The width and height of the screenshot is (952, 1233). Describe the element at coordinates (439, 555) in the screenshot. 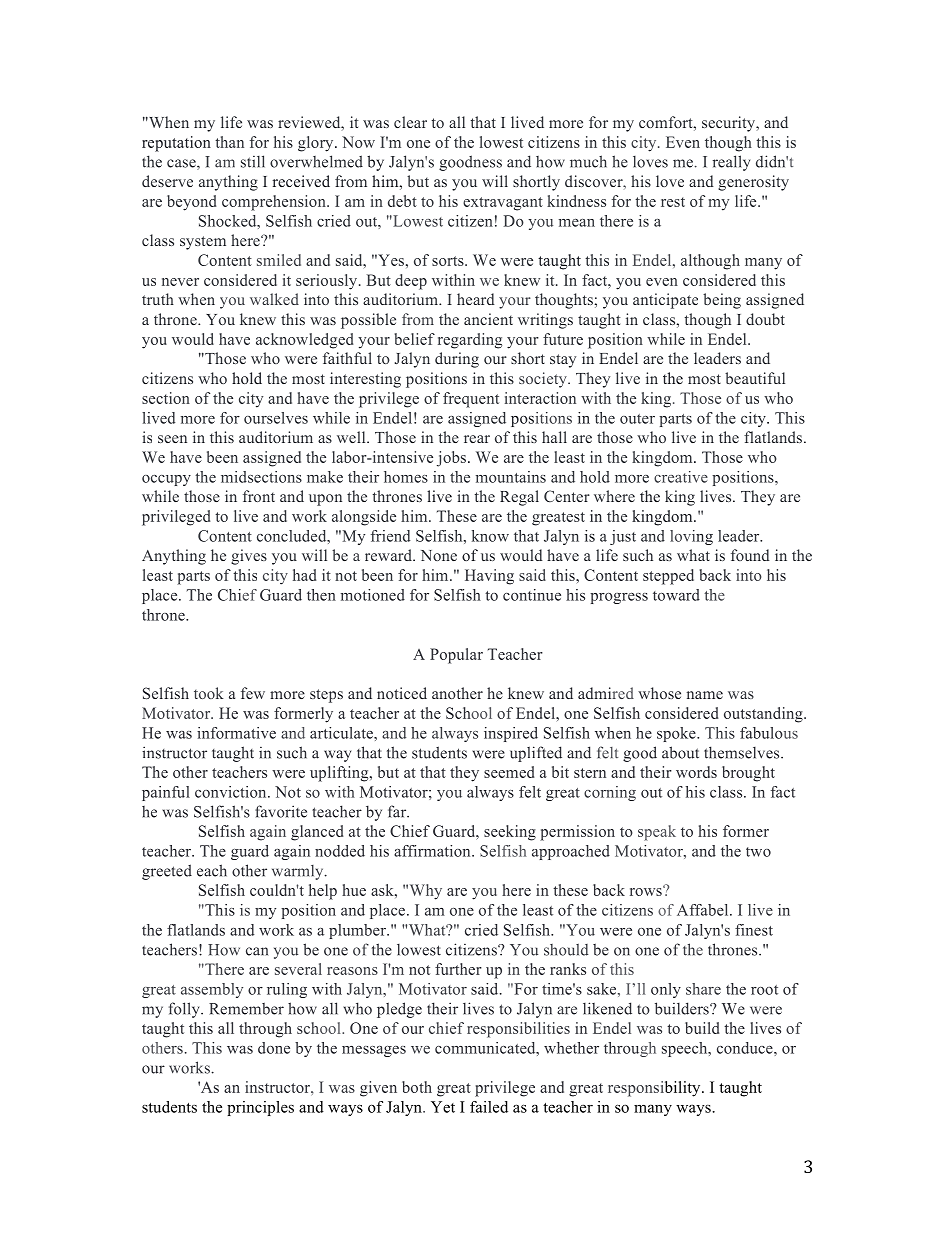

I see `None` at that location.
